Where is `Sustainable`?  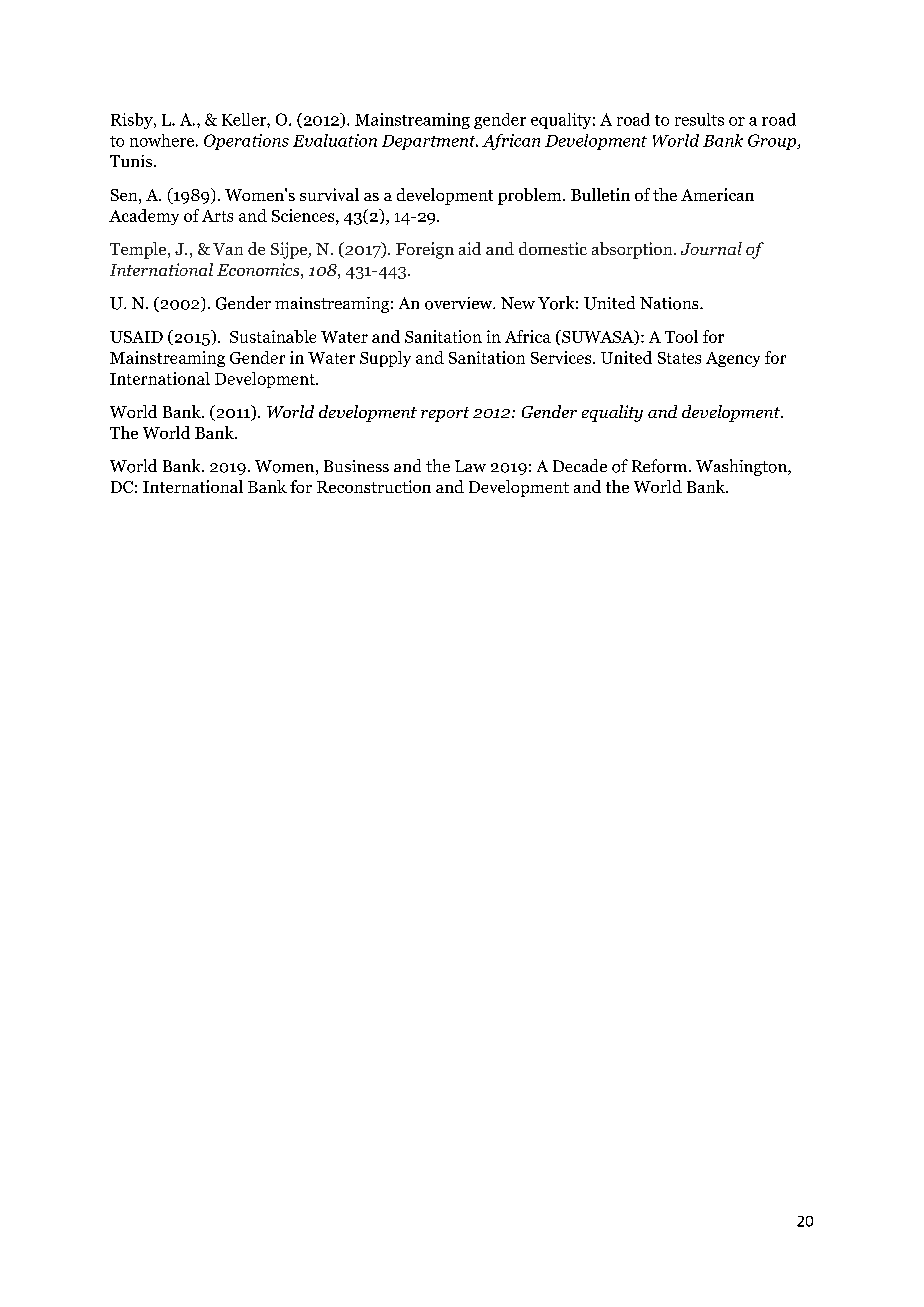 Sustainable is located at coordinates (273, 336).
